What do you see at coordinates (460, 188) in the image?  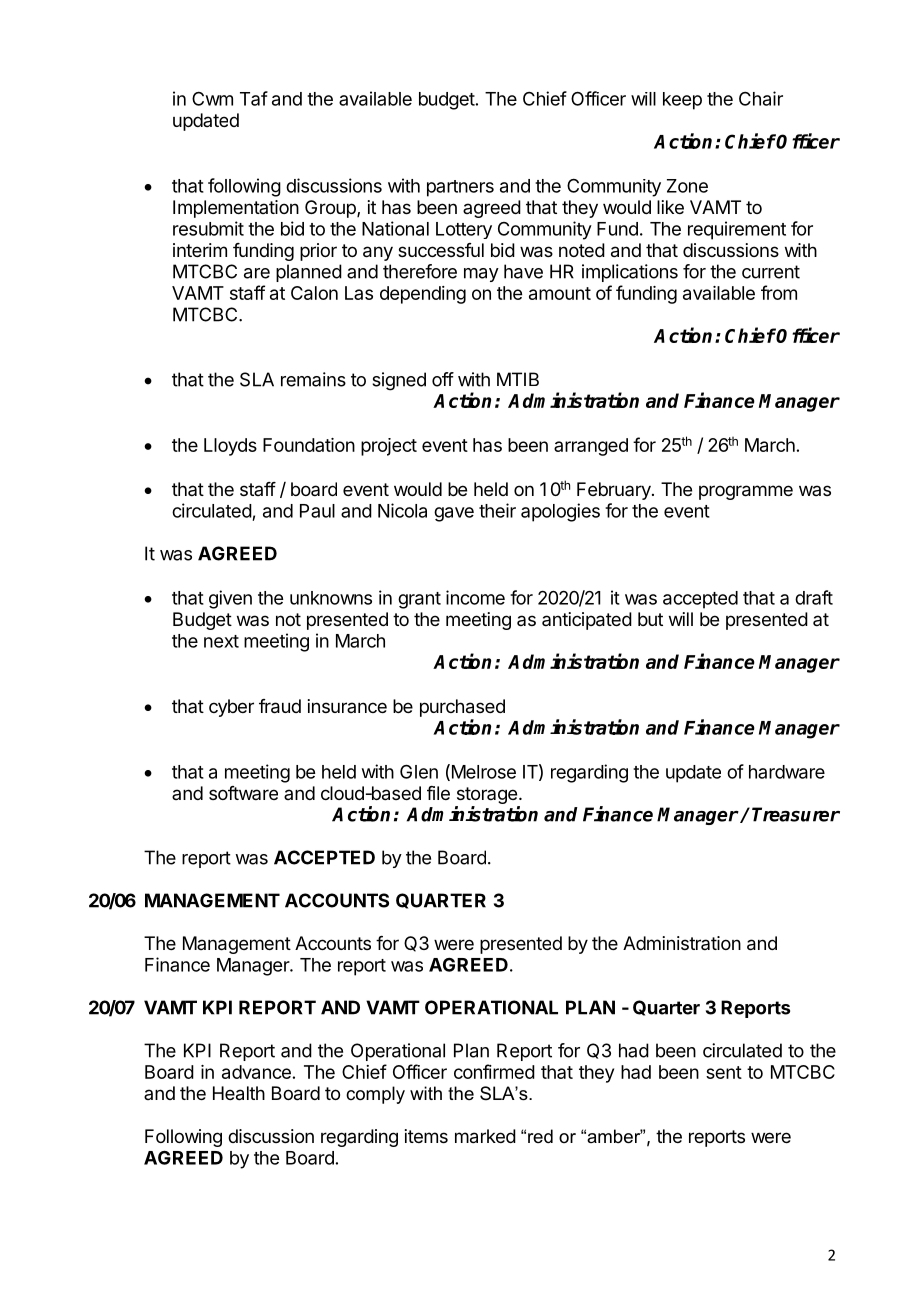 I see `partners` at bounding box center [460, 188].
